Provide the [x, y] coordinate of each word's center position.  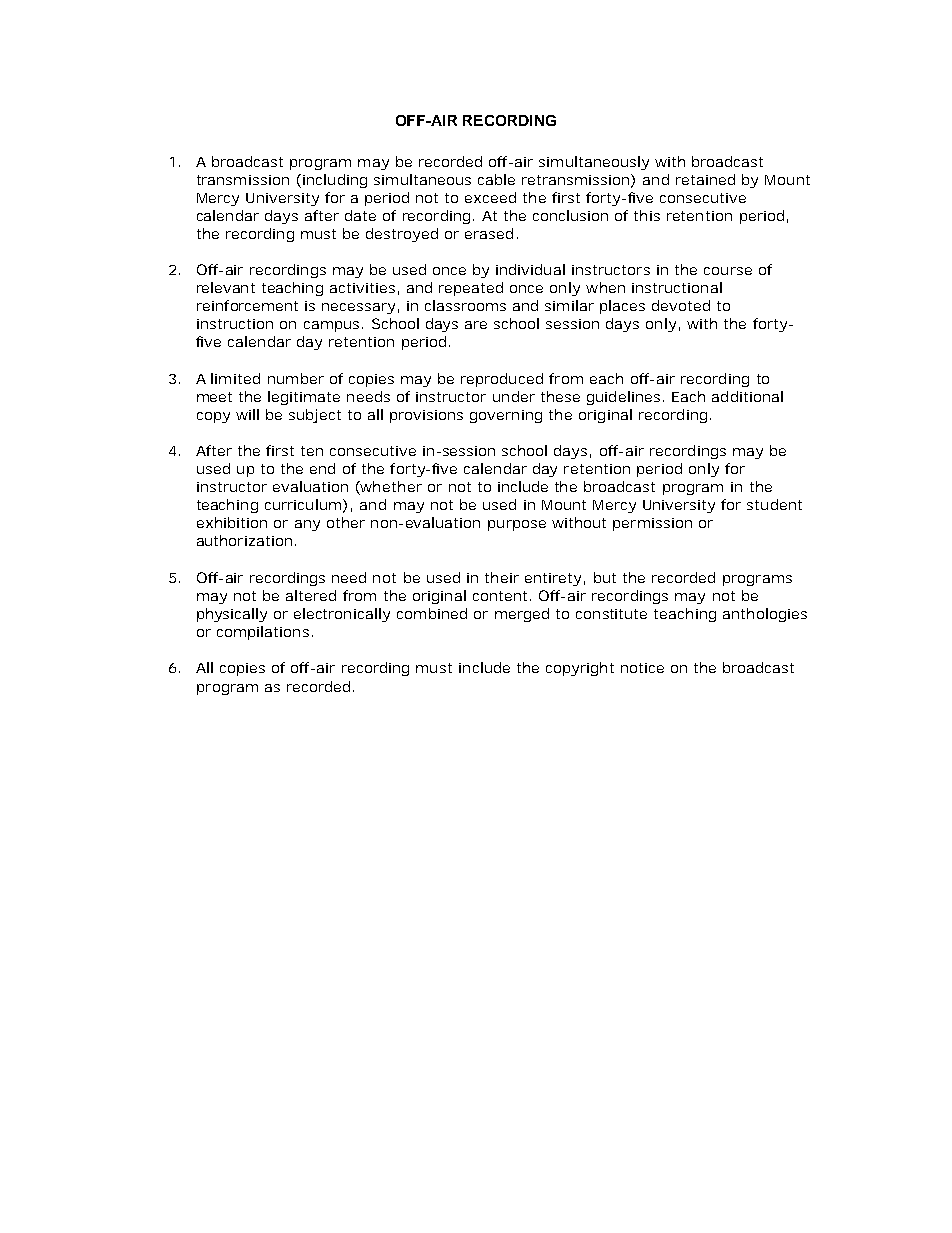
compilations [263, 633]
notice [642, 668]
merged [522, 615]
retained [705, 179]
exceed [490, 197]
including [335, 181]
